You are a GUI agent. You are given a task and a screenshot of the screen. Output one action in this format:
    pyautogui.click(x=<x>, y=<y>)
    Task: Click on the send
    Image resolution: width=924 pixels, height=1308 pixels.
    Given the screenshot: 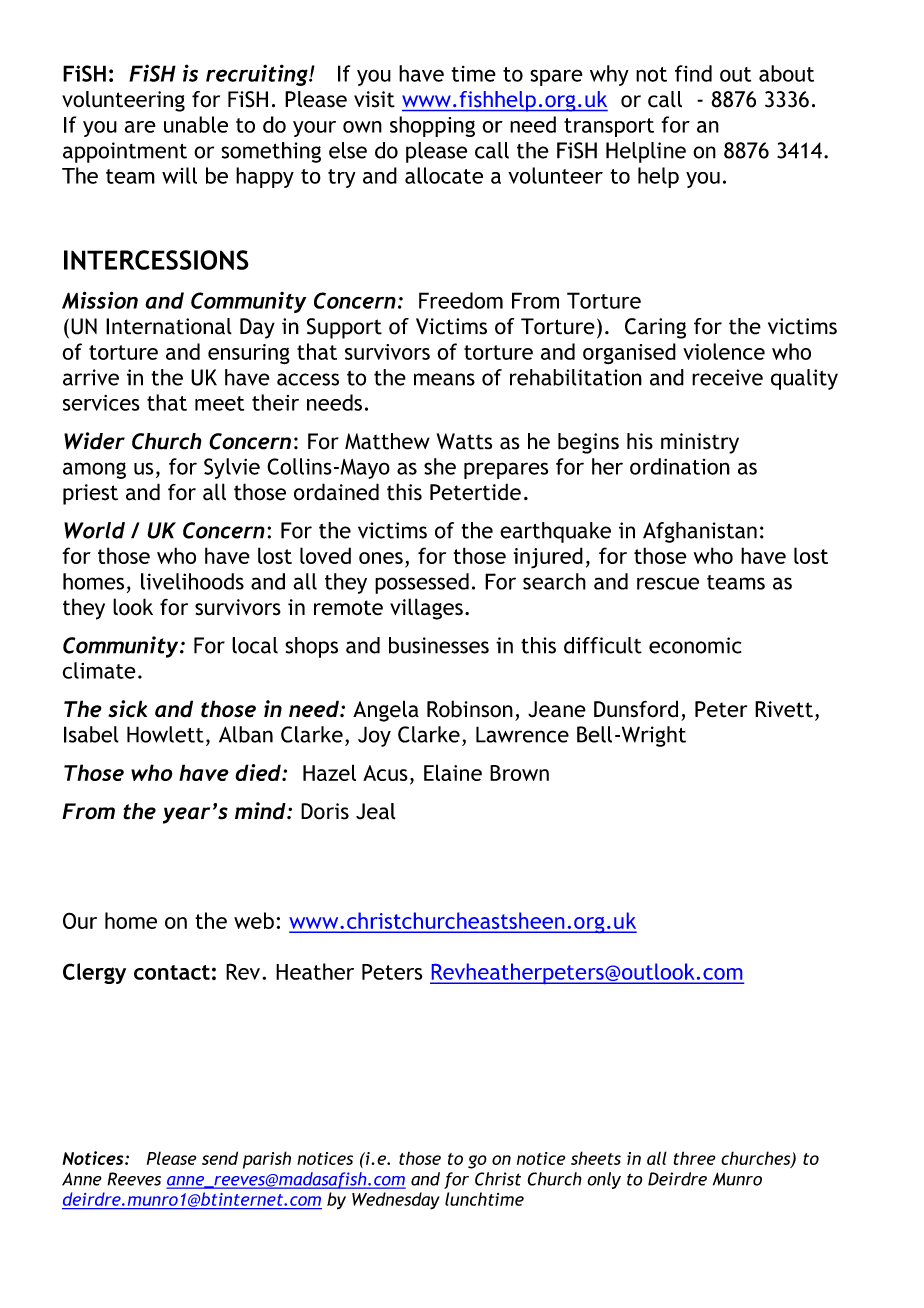 What is the action you would take?
    pyautogui.click(x=220, y=1158)
